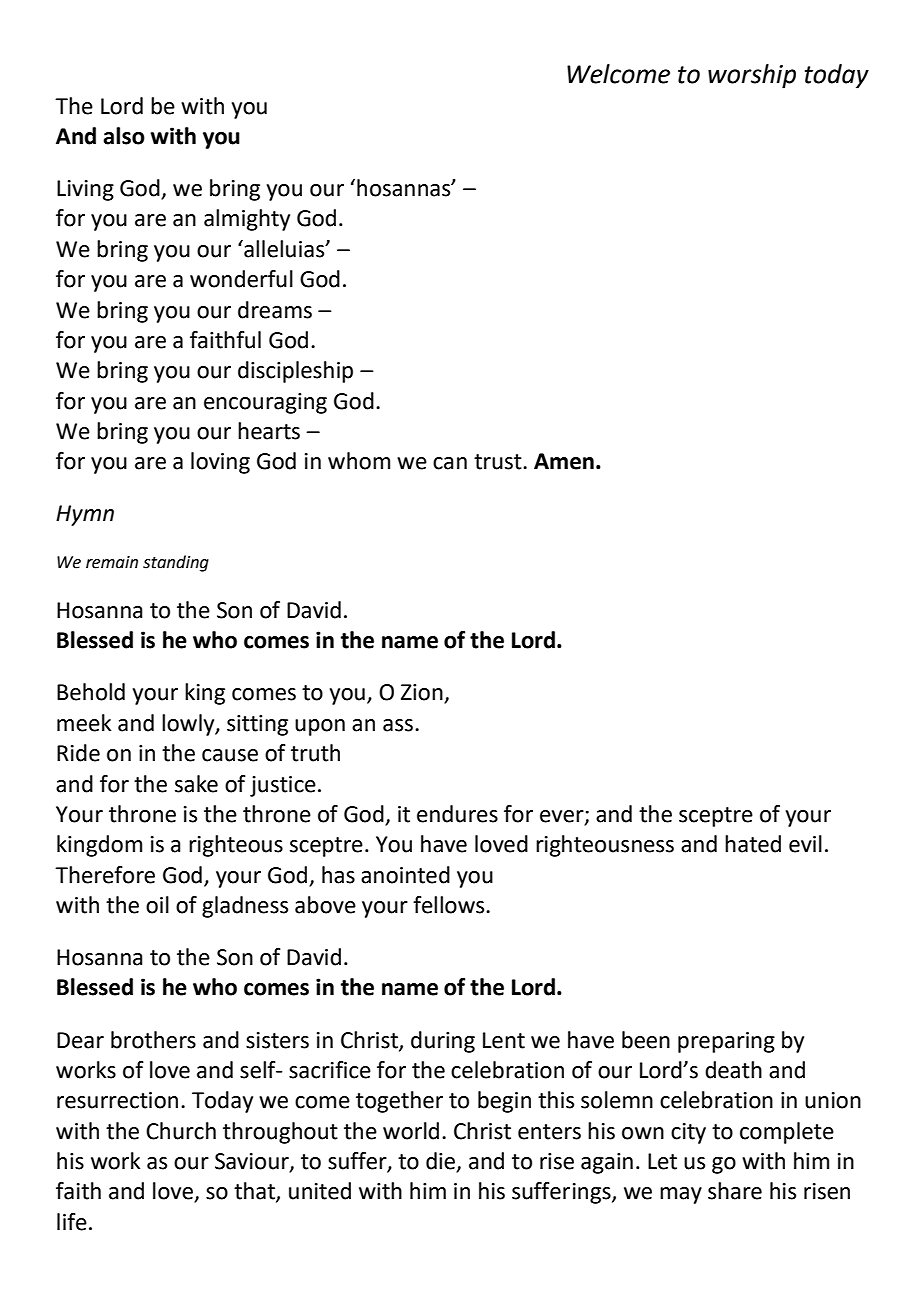 The width and height of the screenshot is (924, 1308). Describe the element at coordinates (181, 1131) in the screenshot. I see `Church` at that location.
